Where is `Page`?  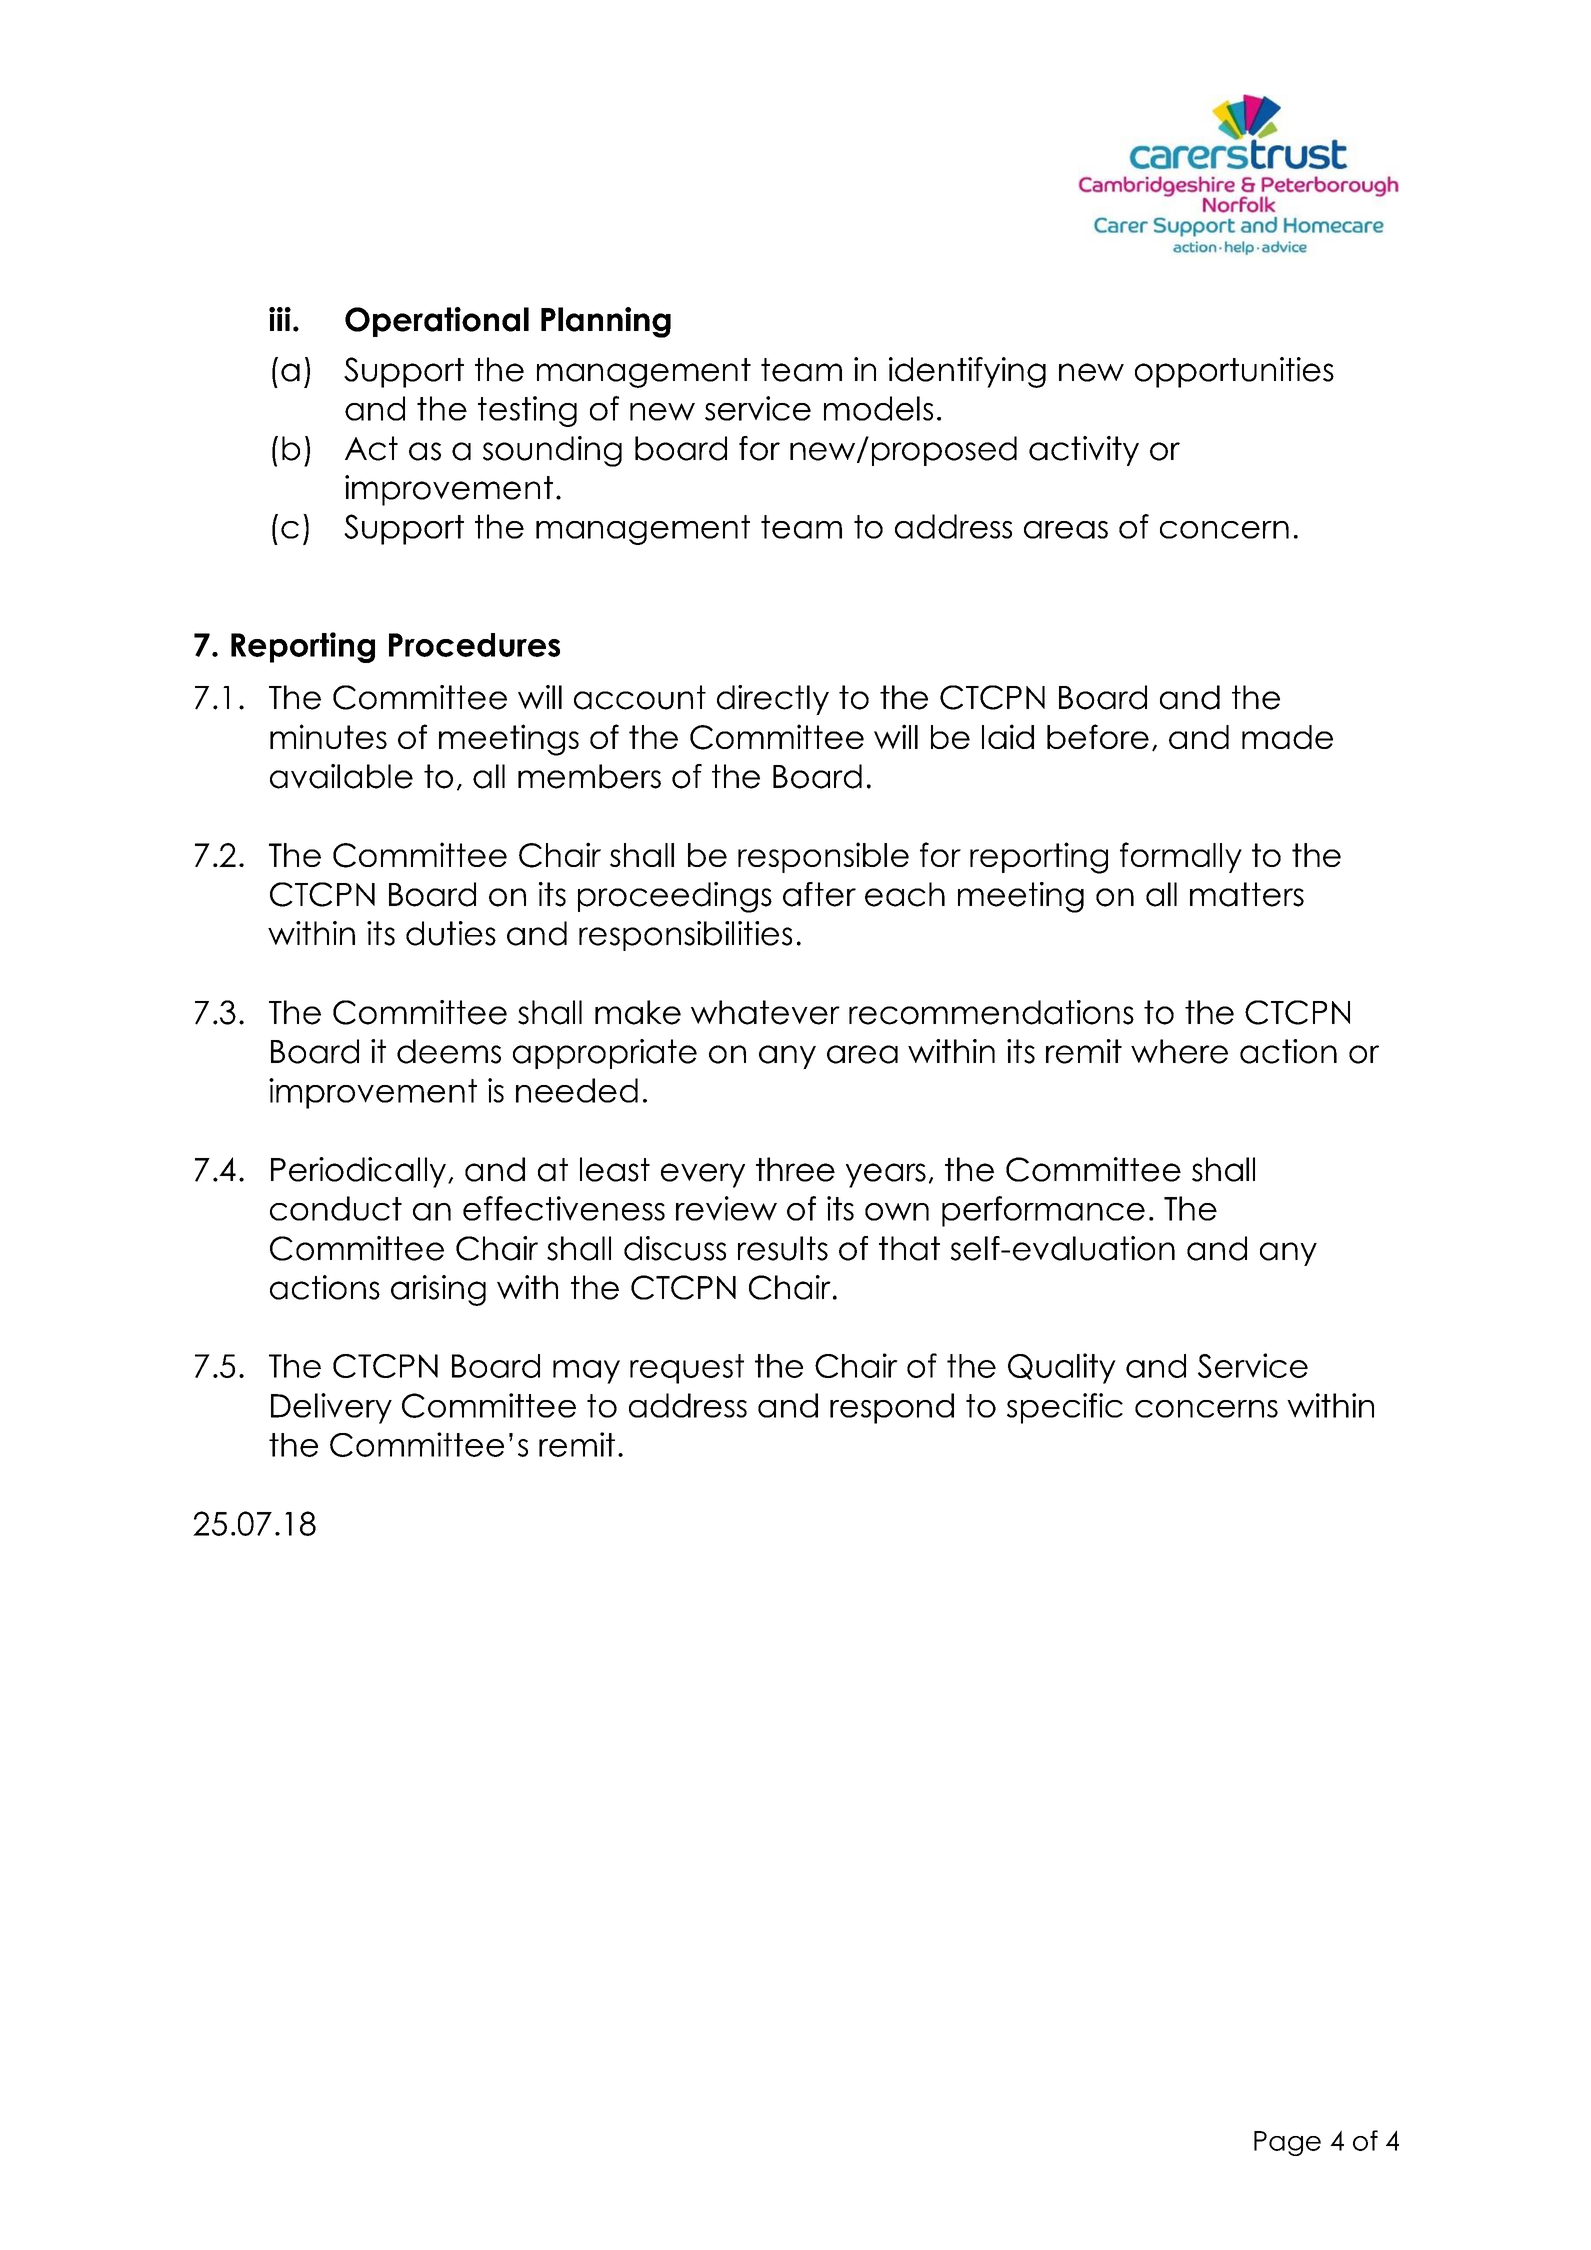
Page is located at coordinates (1287, 2143).
